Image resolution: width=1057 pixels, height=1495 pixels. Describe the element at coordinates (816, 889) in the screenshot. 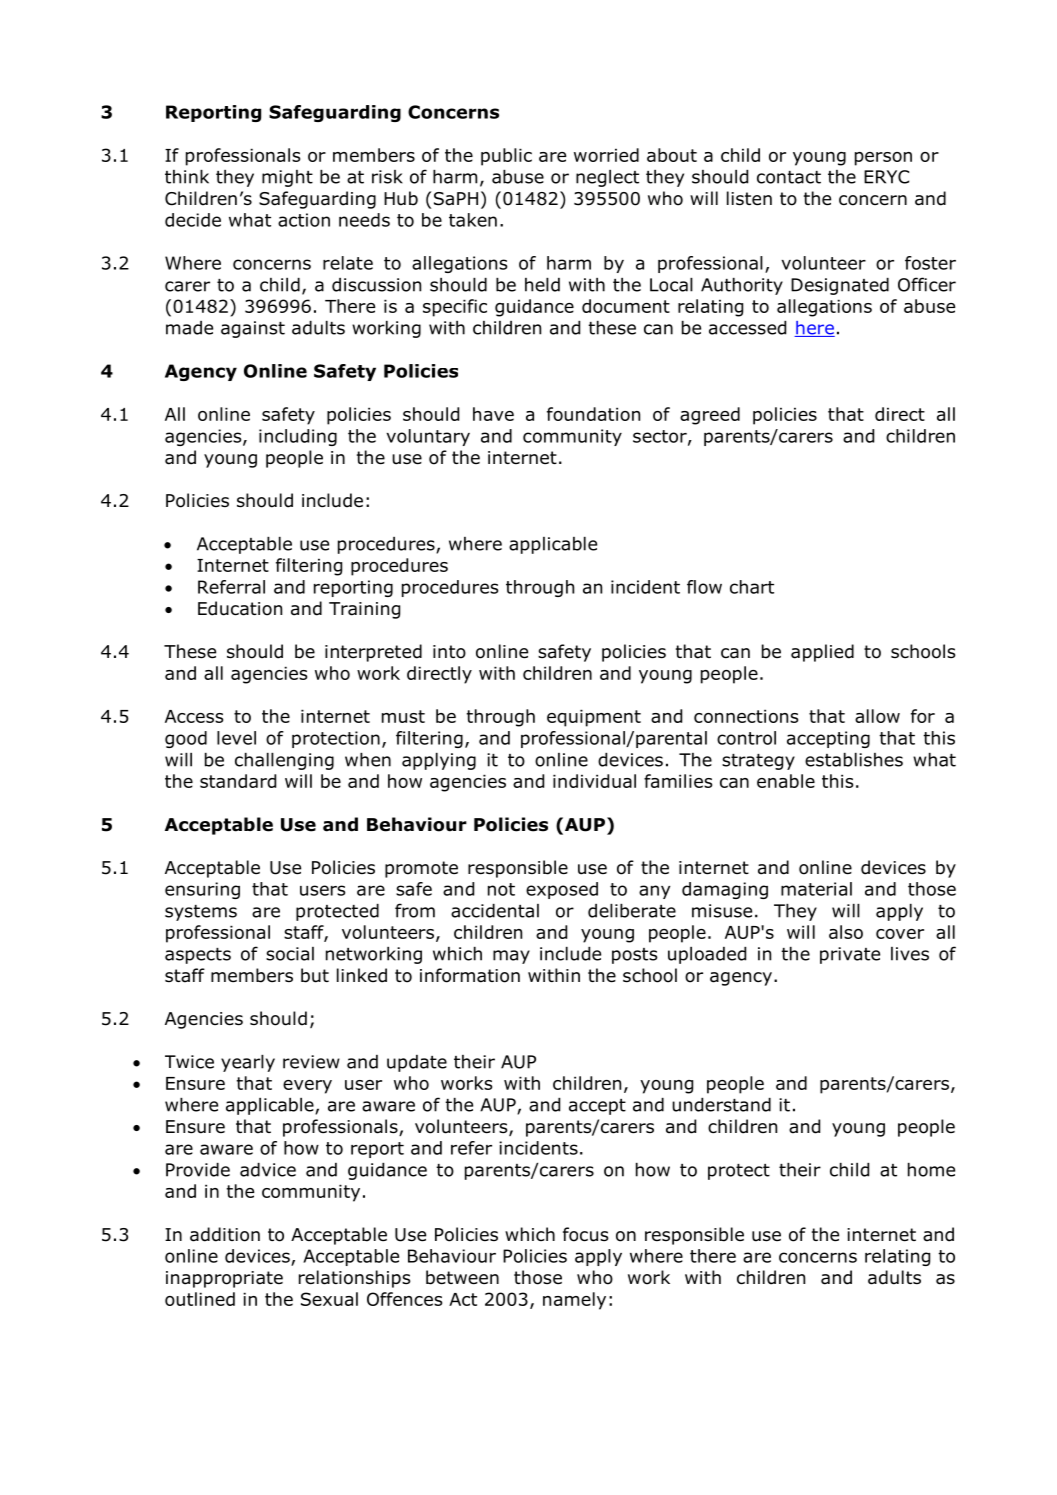

I see `material` at that location.
